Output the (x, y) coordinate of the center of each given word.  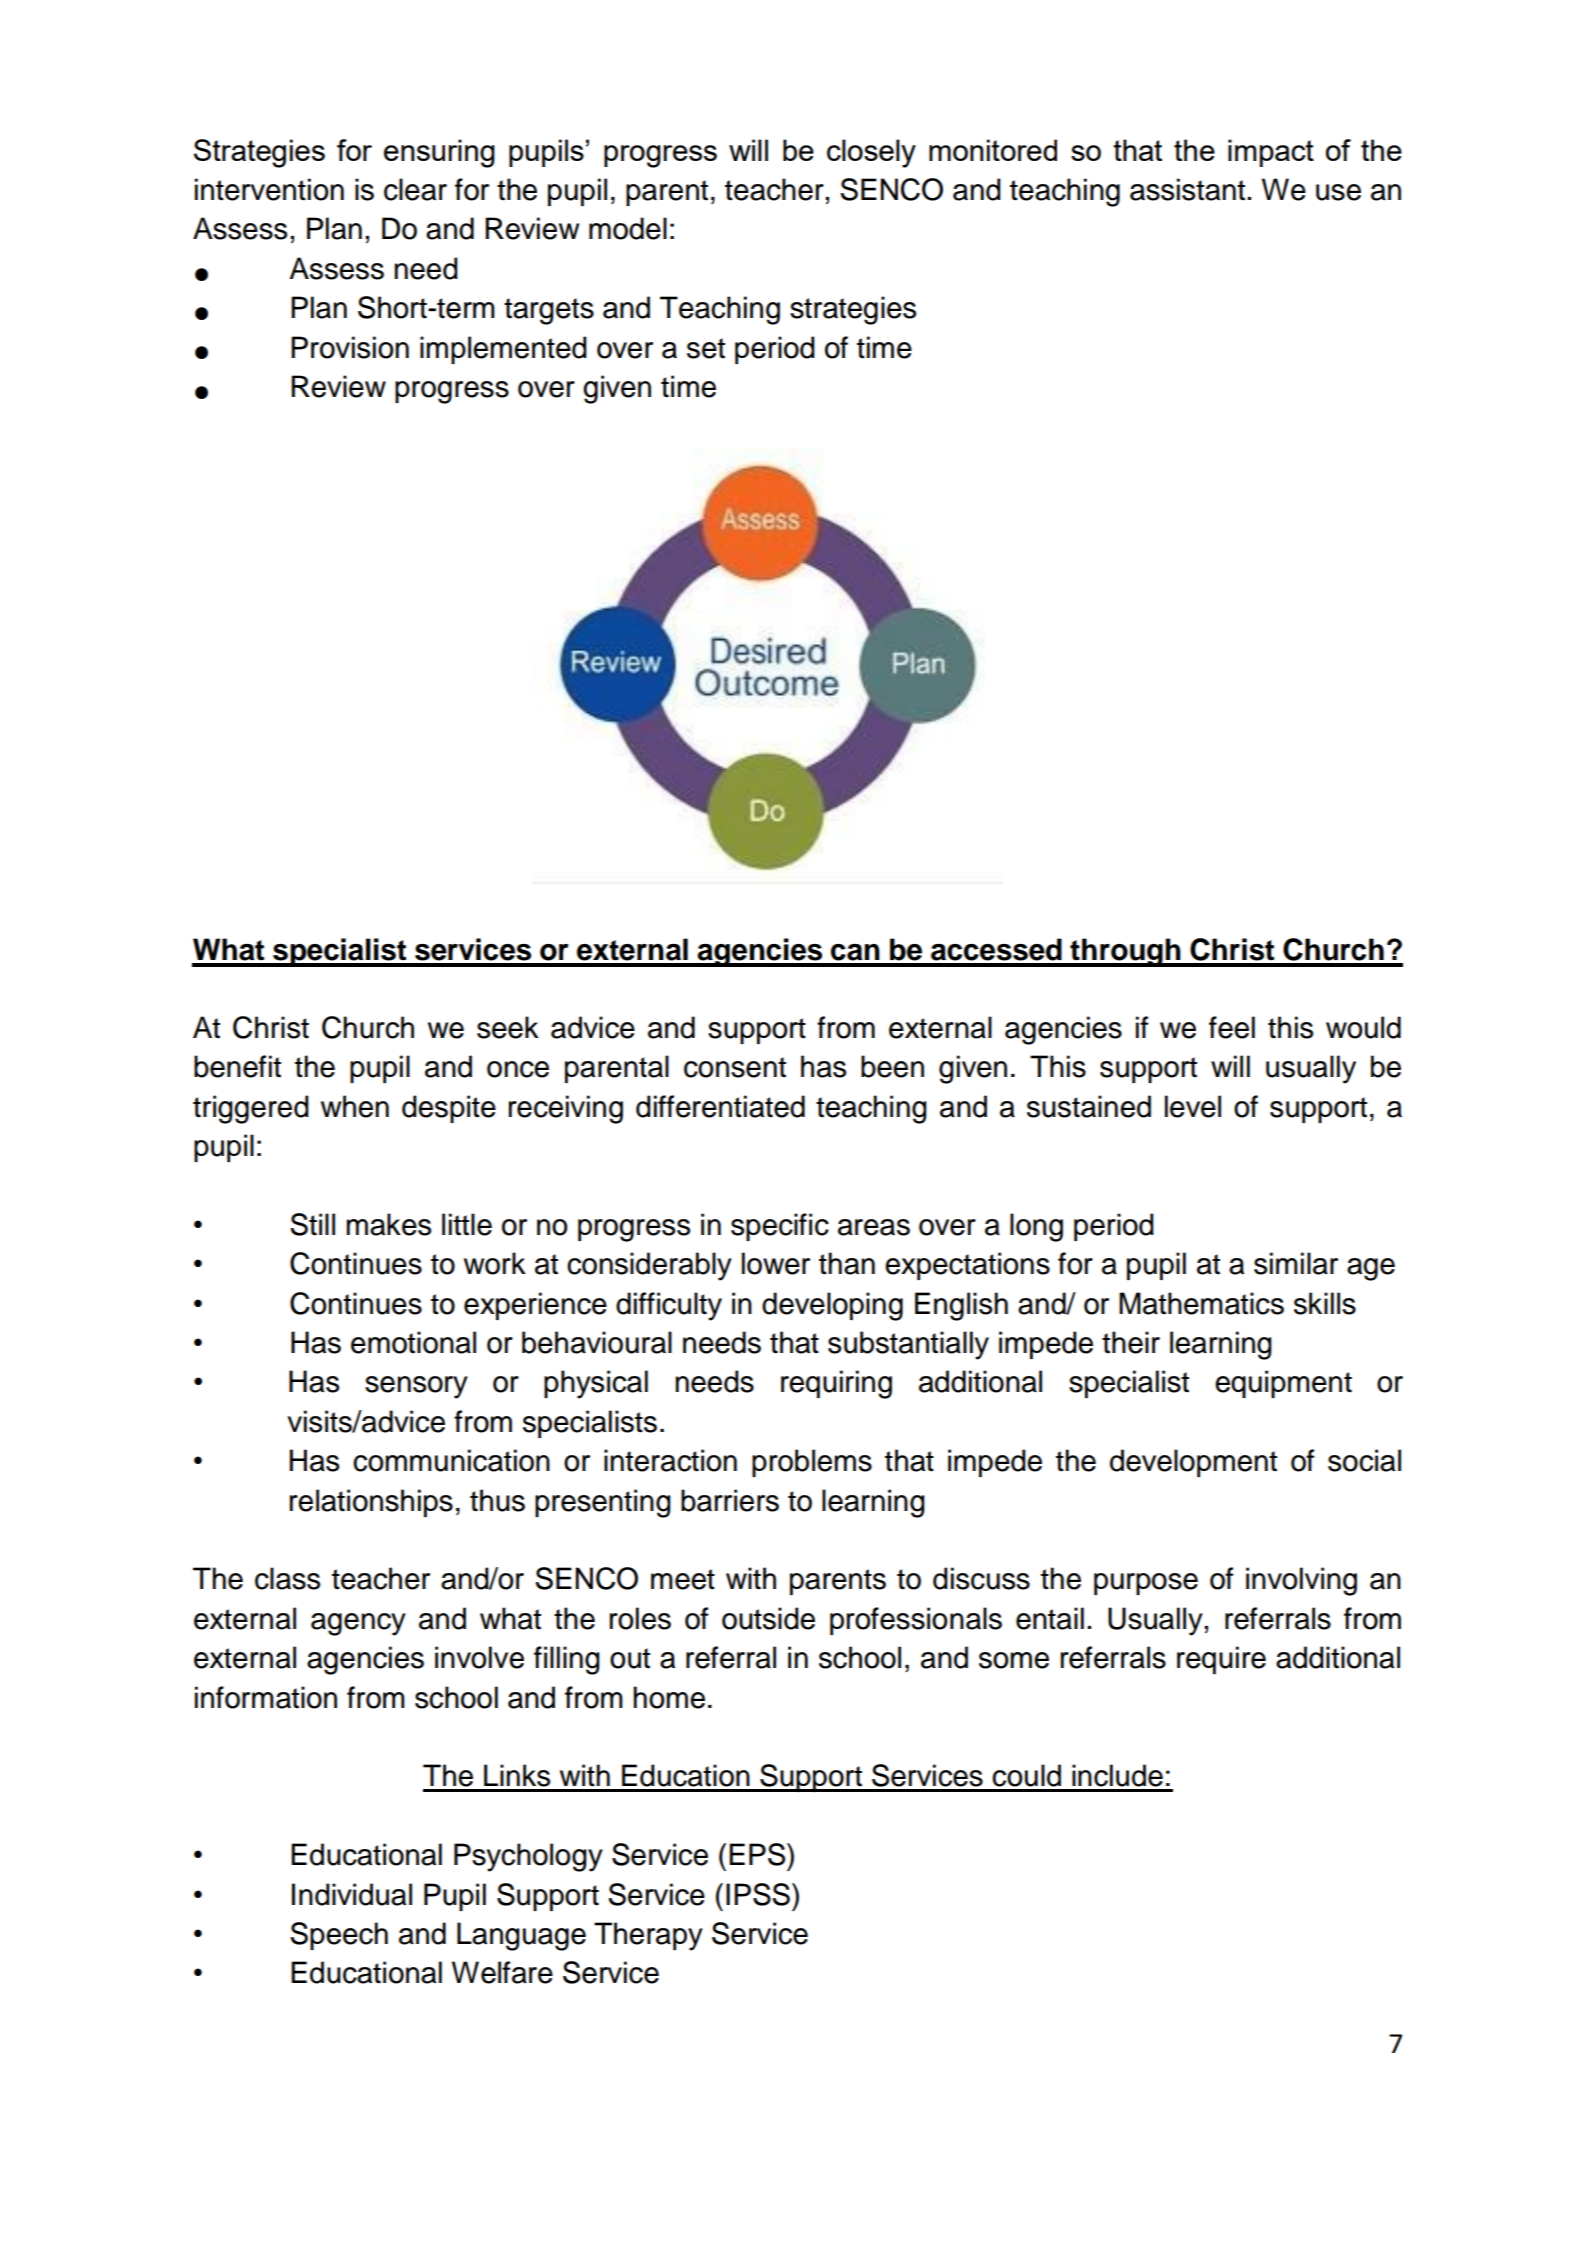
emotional (413, 1342)
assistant (1189, 189)
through (1125, 952)
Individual (352, 1894)
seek (508, 1027)
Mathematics (1201, 1303)
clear (415, 189)
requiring (836, 1384)
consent (735, 1067)
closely (871, 153)
